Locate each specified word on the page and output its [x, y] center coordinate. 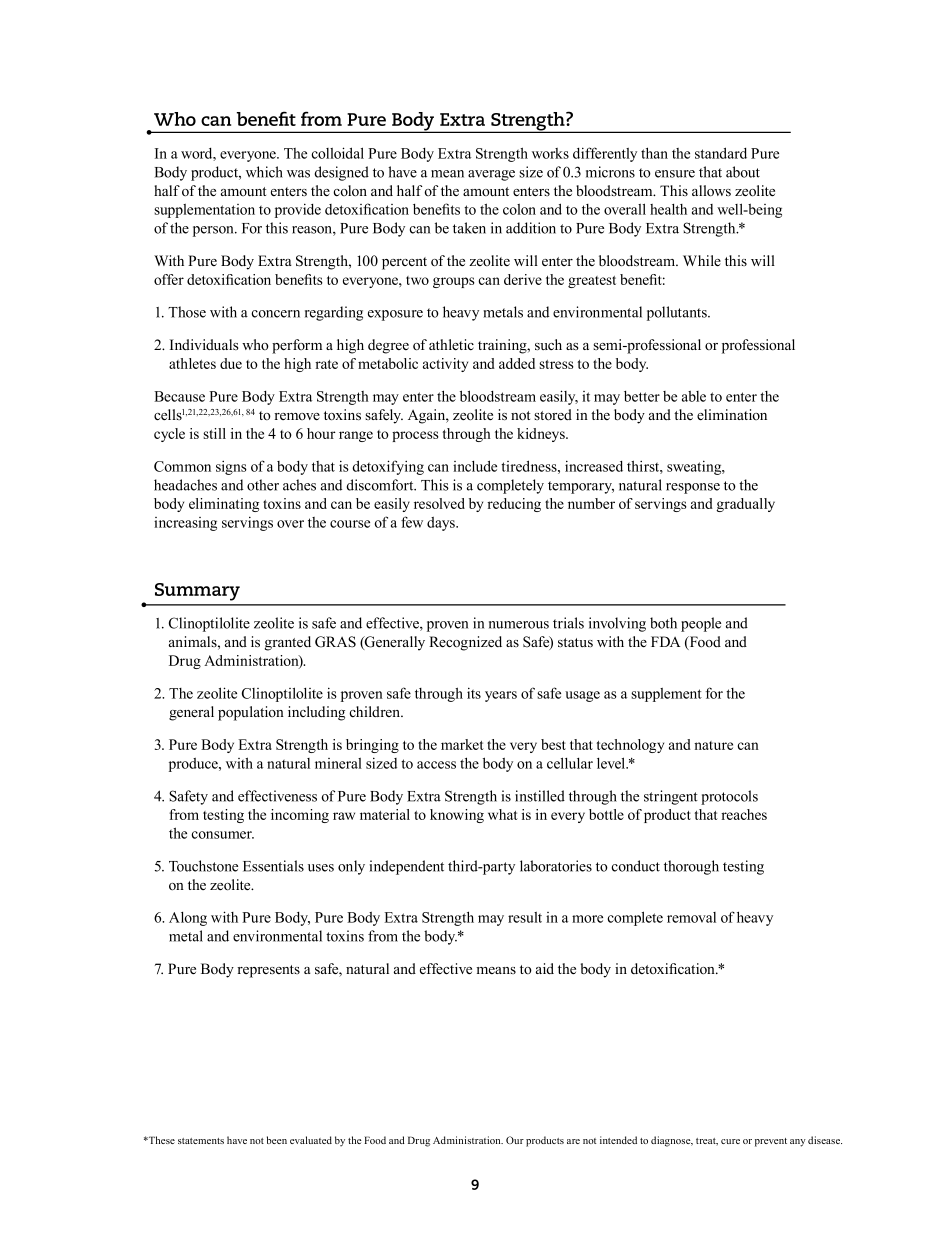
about [743, 172]
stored [553, 415]
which [264, 172]
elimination [732, 414]
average [491, 175]
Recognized [465, 643]
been [277, 1140]
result [525, 917]
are [573, 1141]
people [701, 624]
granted [288, 643]
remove [297, 416]
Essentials [273, 866]
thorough [691, 867]
